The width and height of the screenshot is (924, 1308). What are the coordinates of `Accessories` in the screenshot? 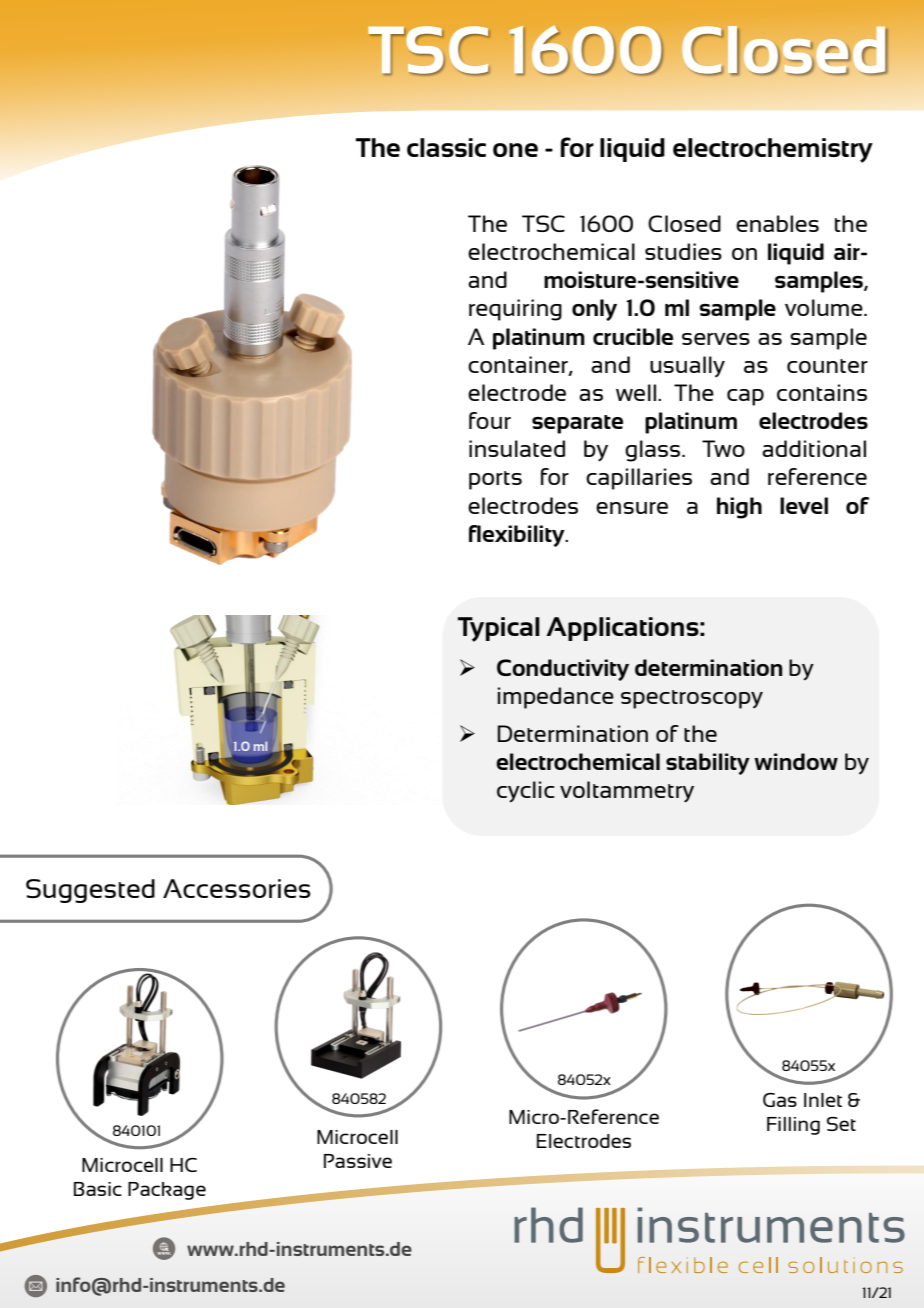 It's located at (237, 888).
